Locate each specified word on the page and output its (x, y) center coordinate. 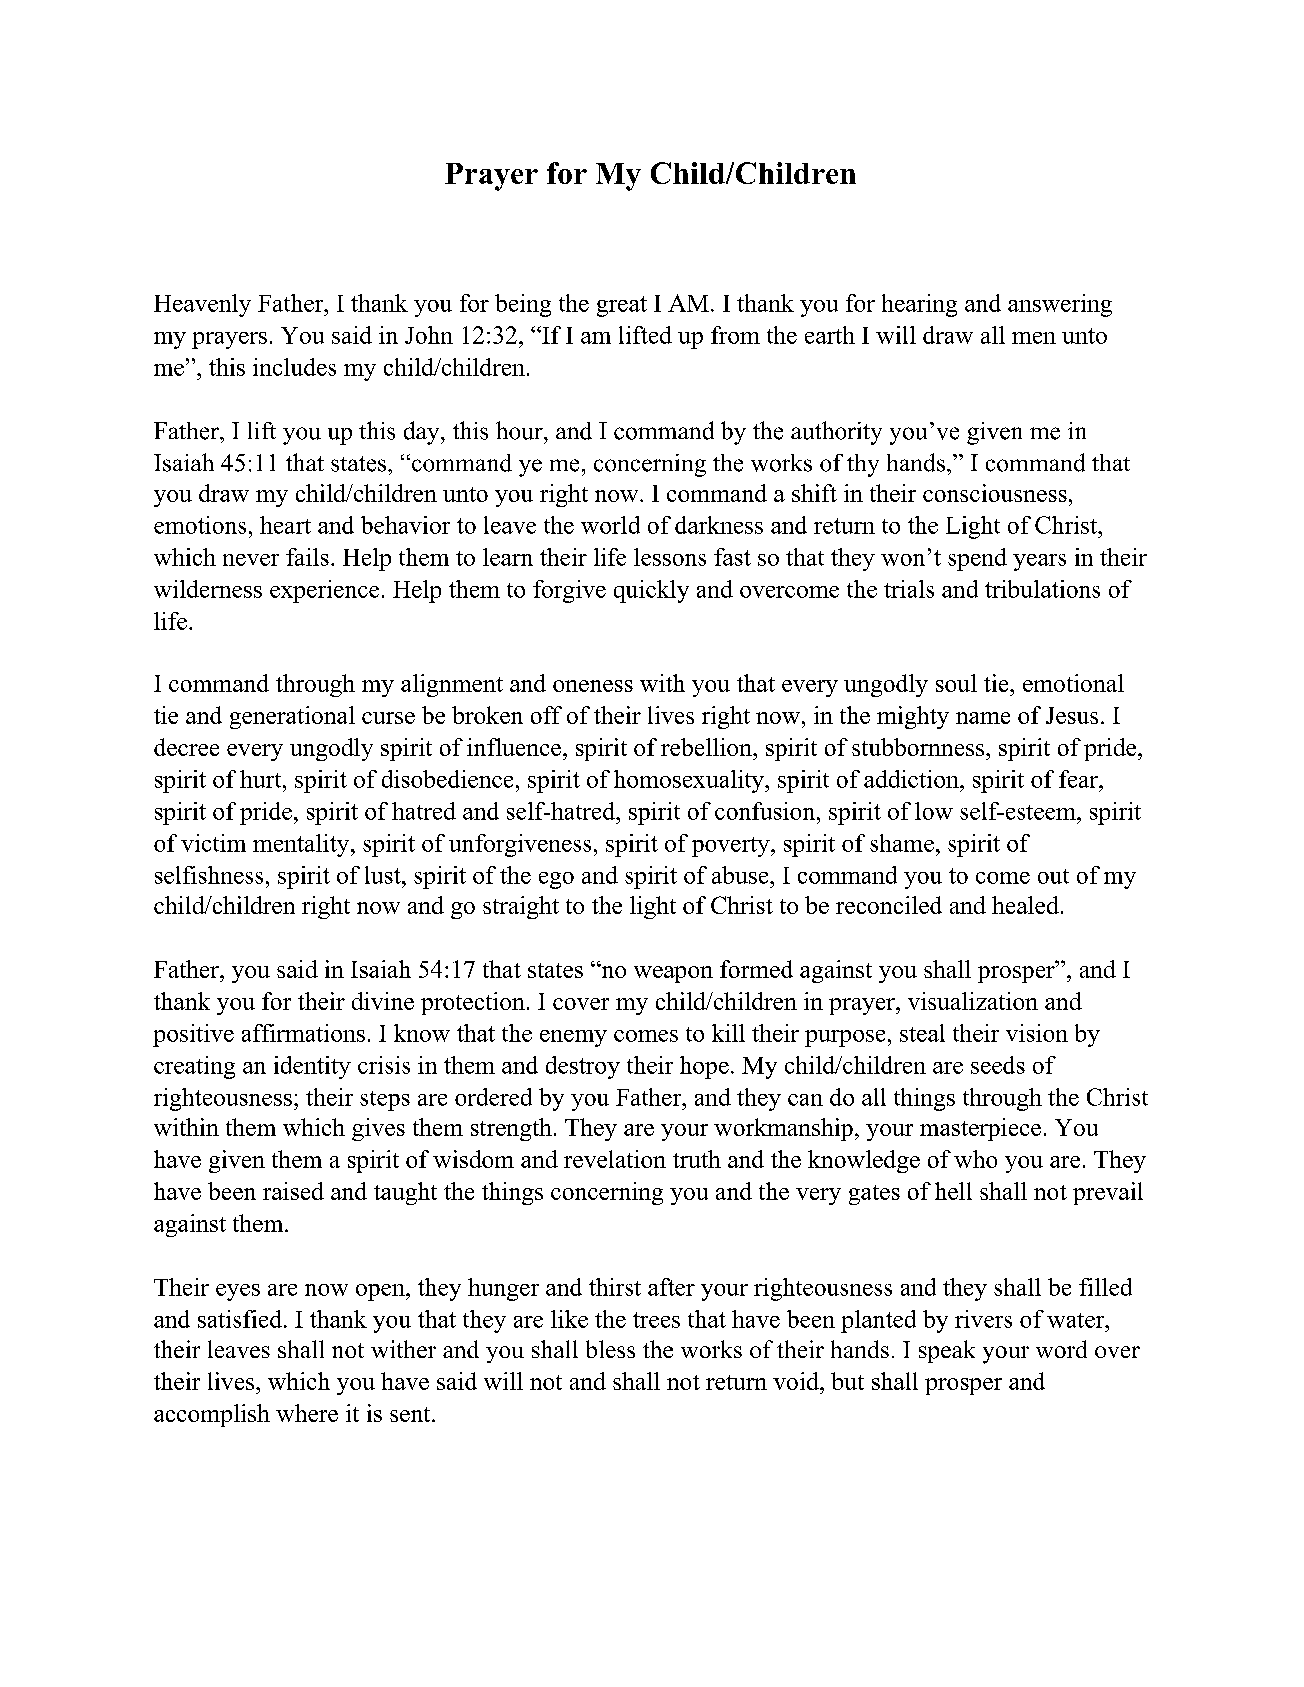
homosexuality (690, 781)
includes (294, 367)
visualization (973, 1001)
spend (977, 559)
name (983, 718)
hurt (262, 779)
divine (383, 1001)
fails (307, 557)
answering (1060, 305)
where (307, 1413)
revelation (615, 1159)
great (622, 306)
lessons (670, 557)
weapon (673, 974)
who (975, 1159)
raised (293, 1191)
